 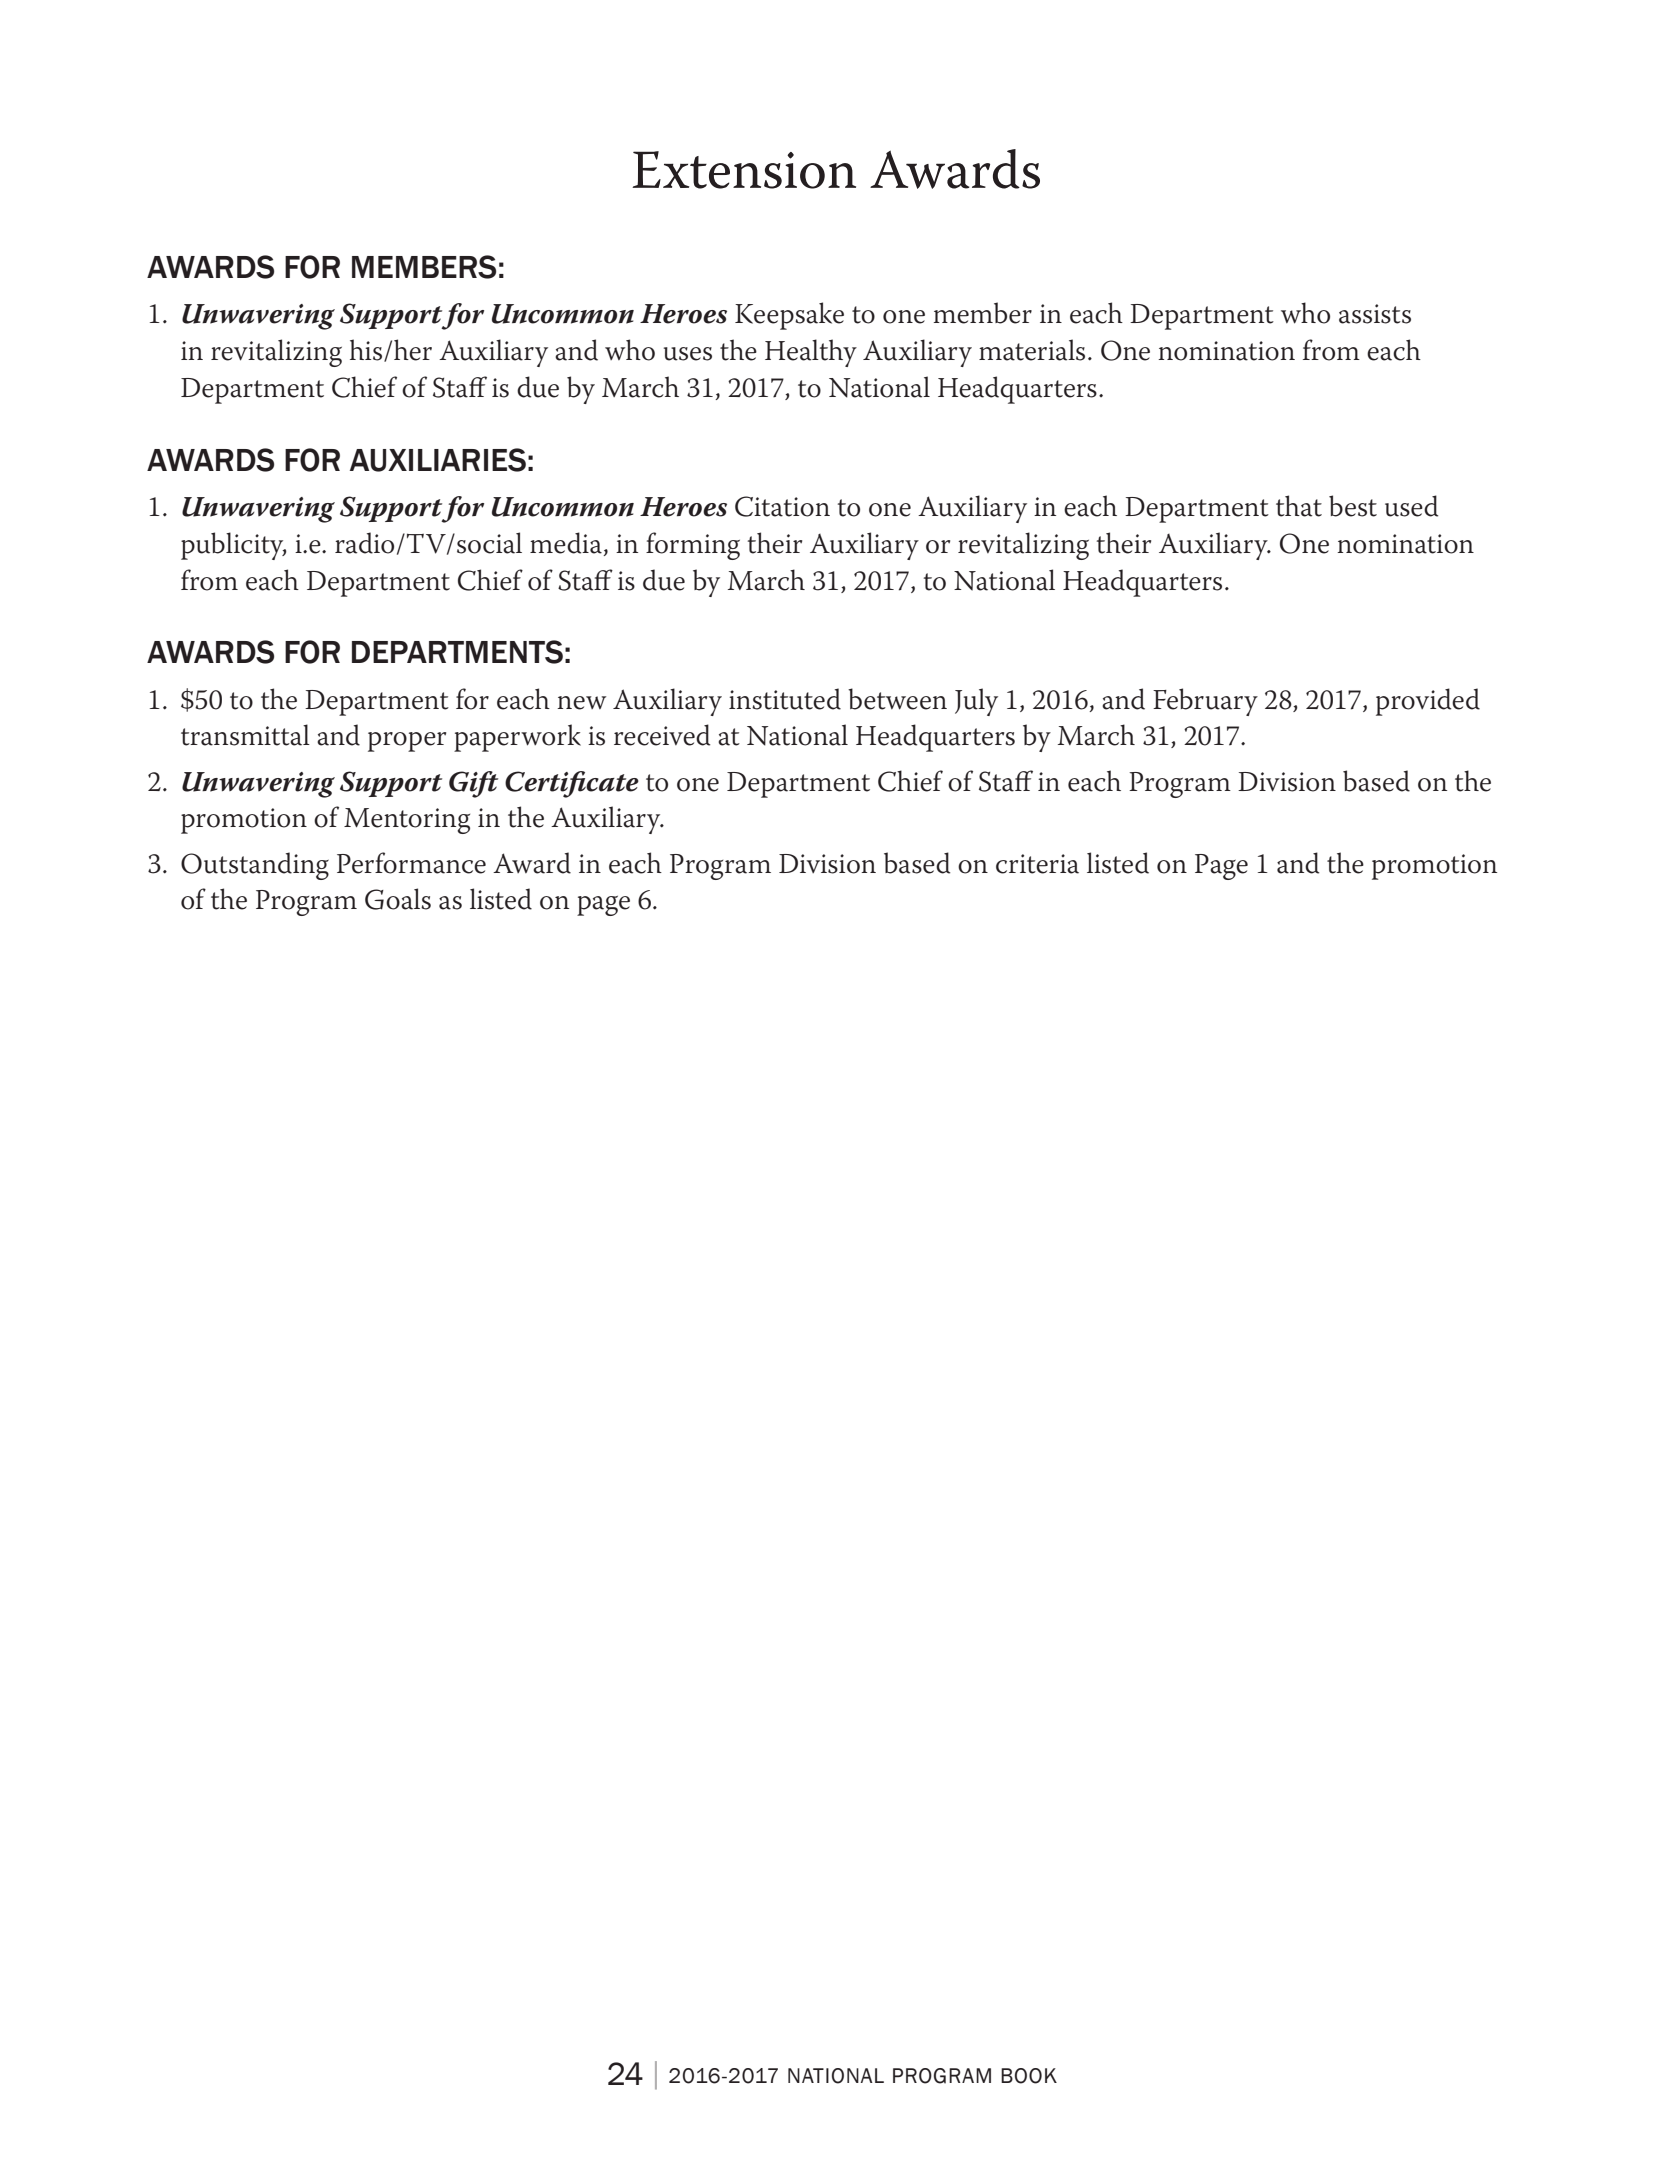 What do you see at coordinates (411, 863) in the page?
I see `Performance` at bounding box center [411, 863].
